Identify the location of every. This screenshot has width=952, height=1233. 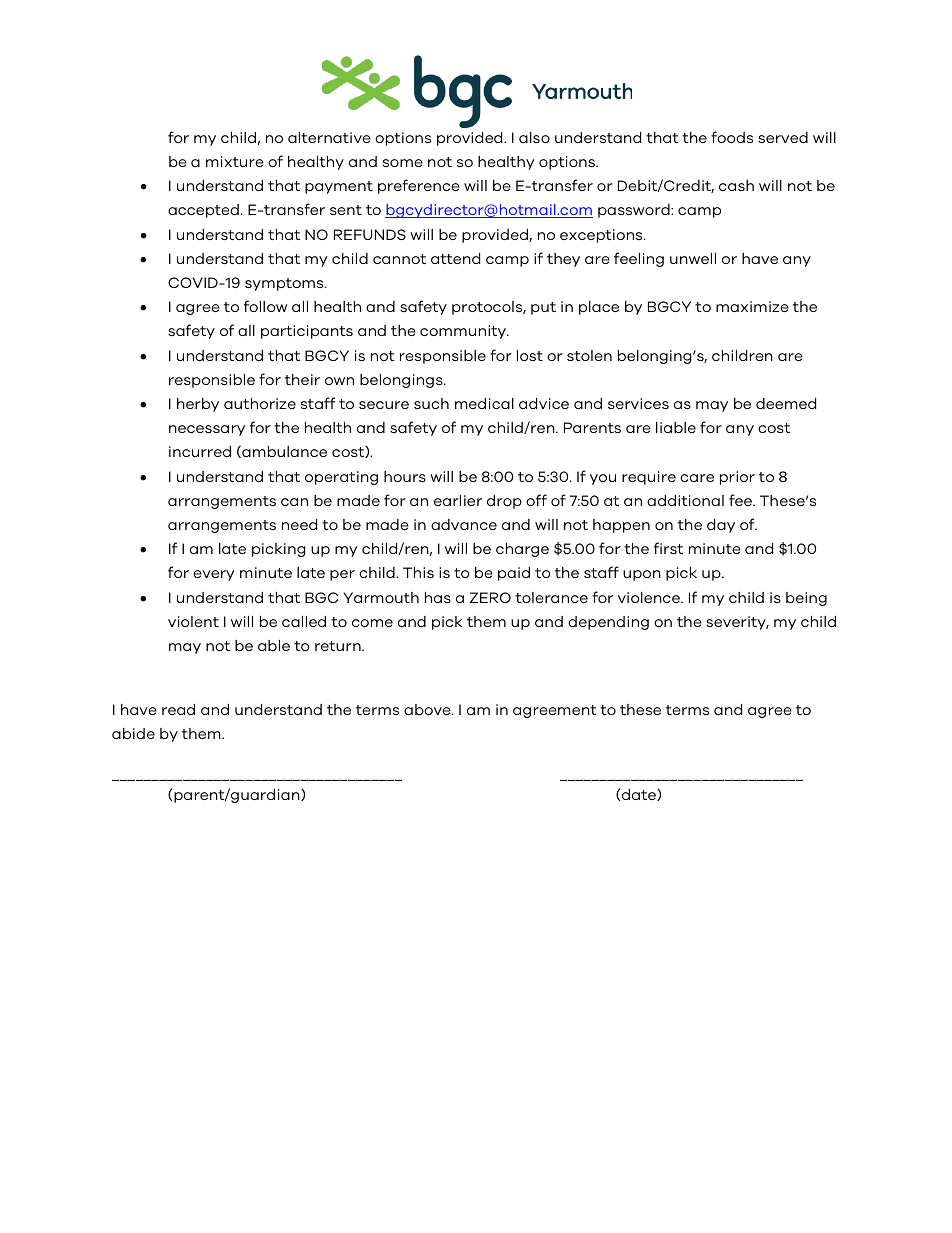
(213, 575).
